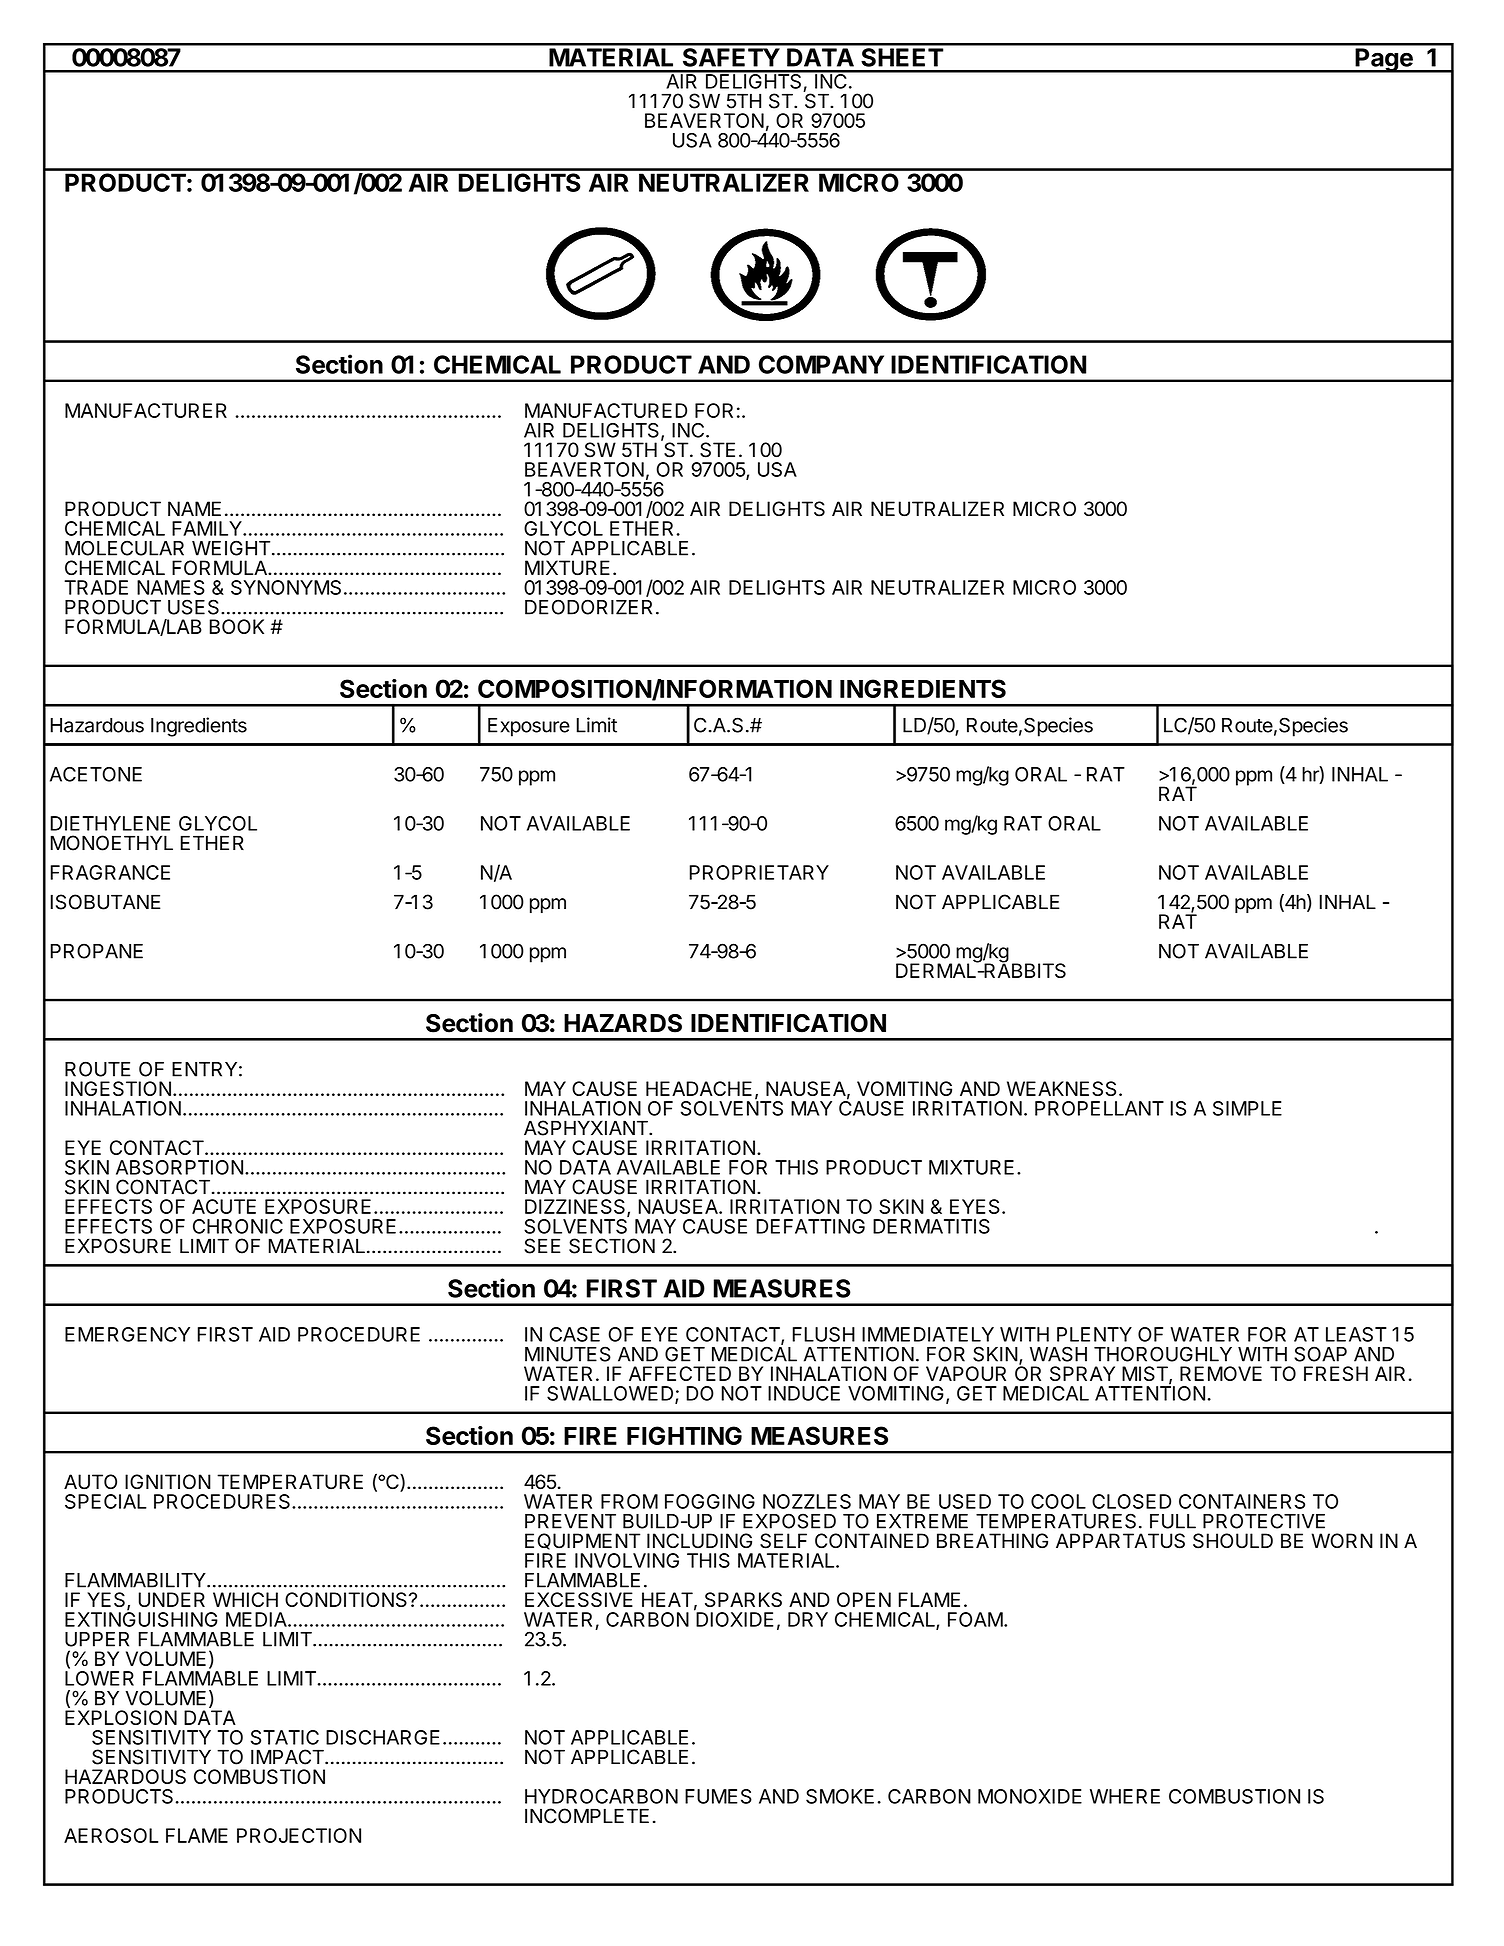 This screenshot has width=1504, height=1946. What do you see at coordinates (821, 364) in the screenshot?
I see `COMPANY` at bounding box center [821, 364].
